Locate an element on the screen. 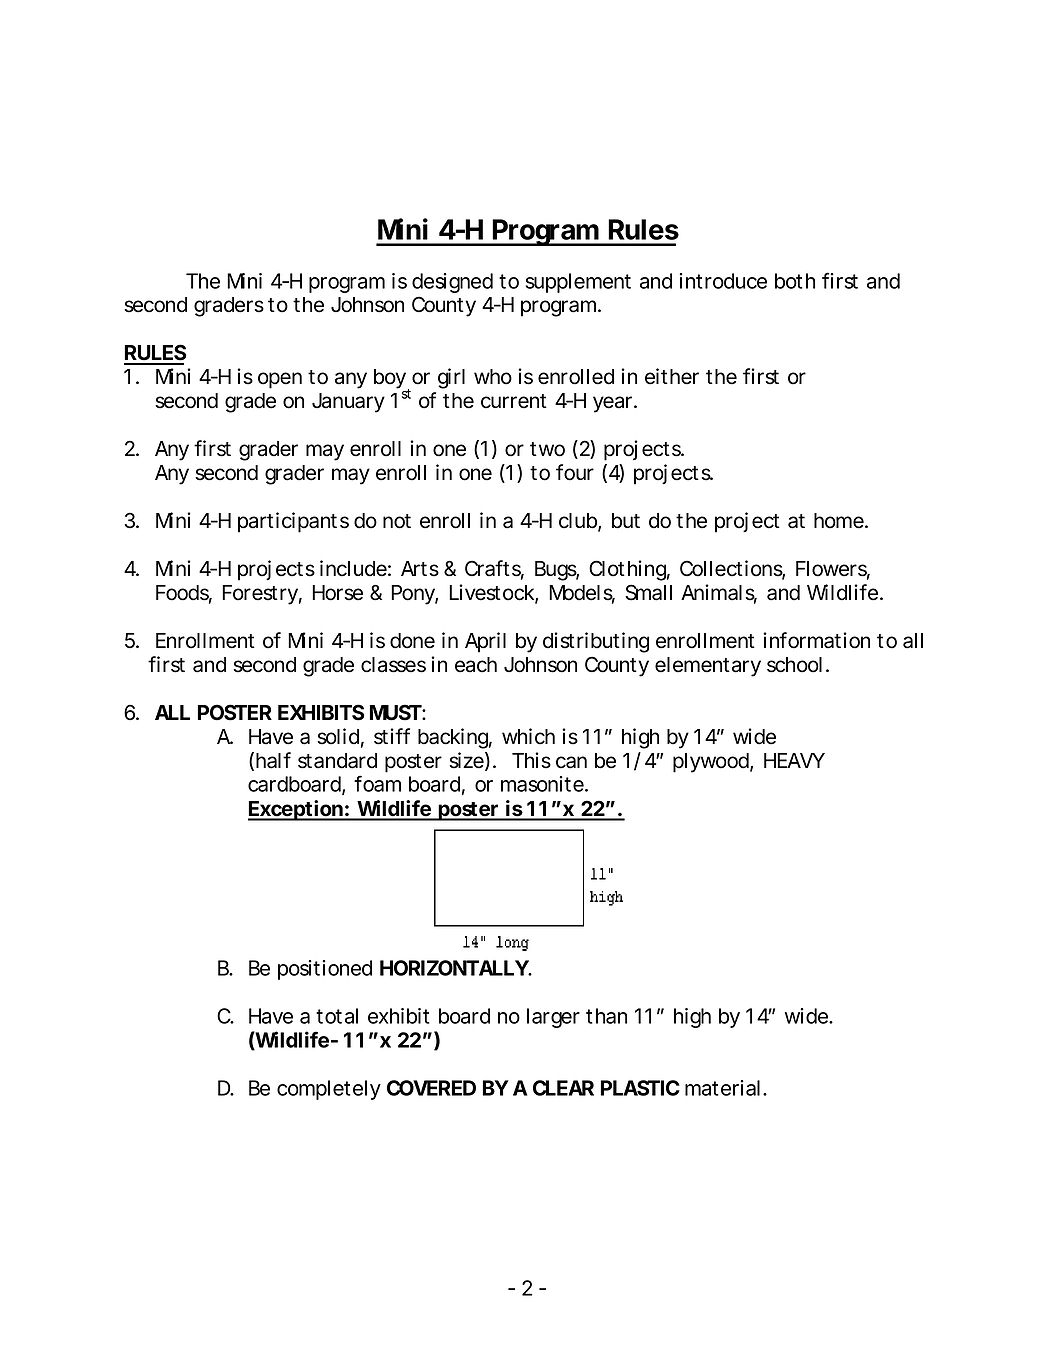 The width and height of the screenshot is (1053, 1363). both is located at coordinates (795, 281).
